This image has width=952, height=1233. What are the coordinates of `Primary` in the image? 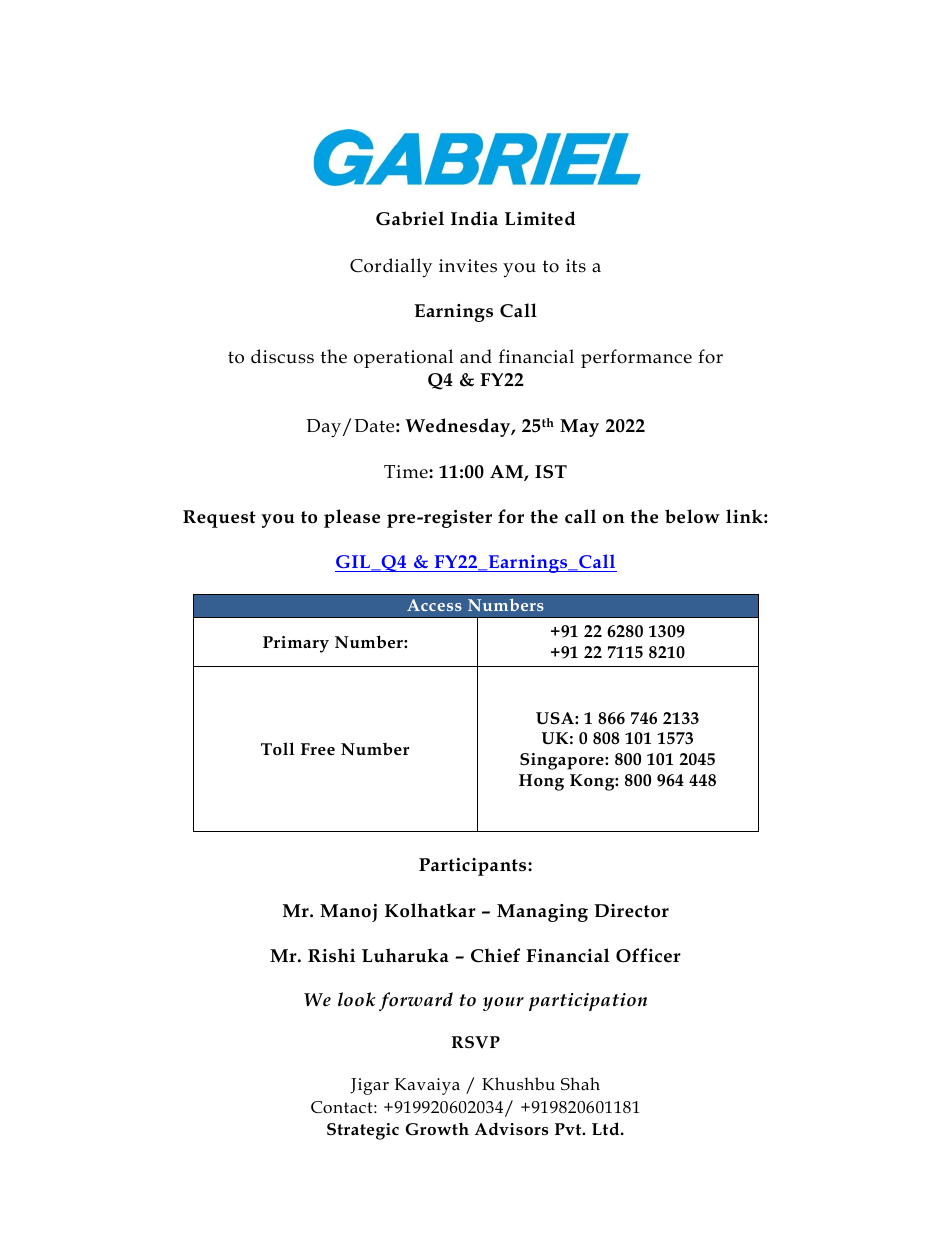 It's located at (296, 644).
